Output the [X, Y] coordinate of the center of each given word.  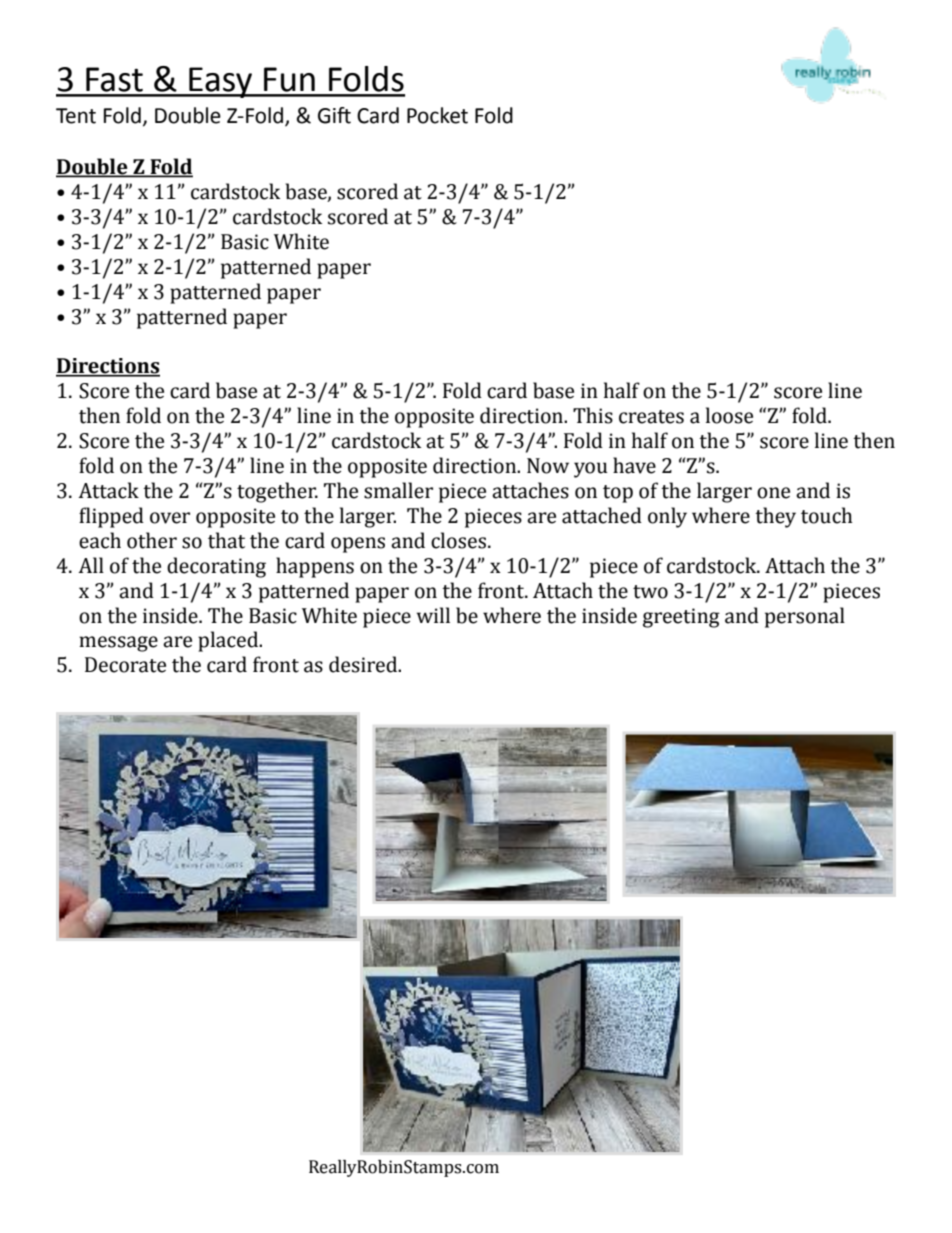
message [118, 644]
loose [729, 415]
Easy [221, 82]
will [433, 615]
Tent [76, 116]
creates [651, 417]
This [593, 415]
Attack [108, 490]
